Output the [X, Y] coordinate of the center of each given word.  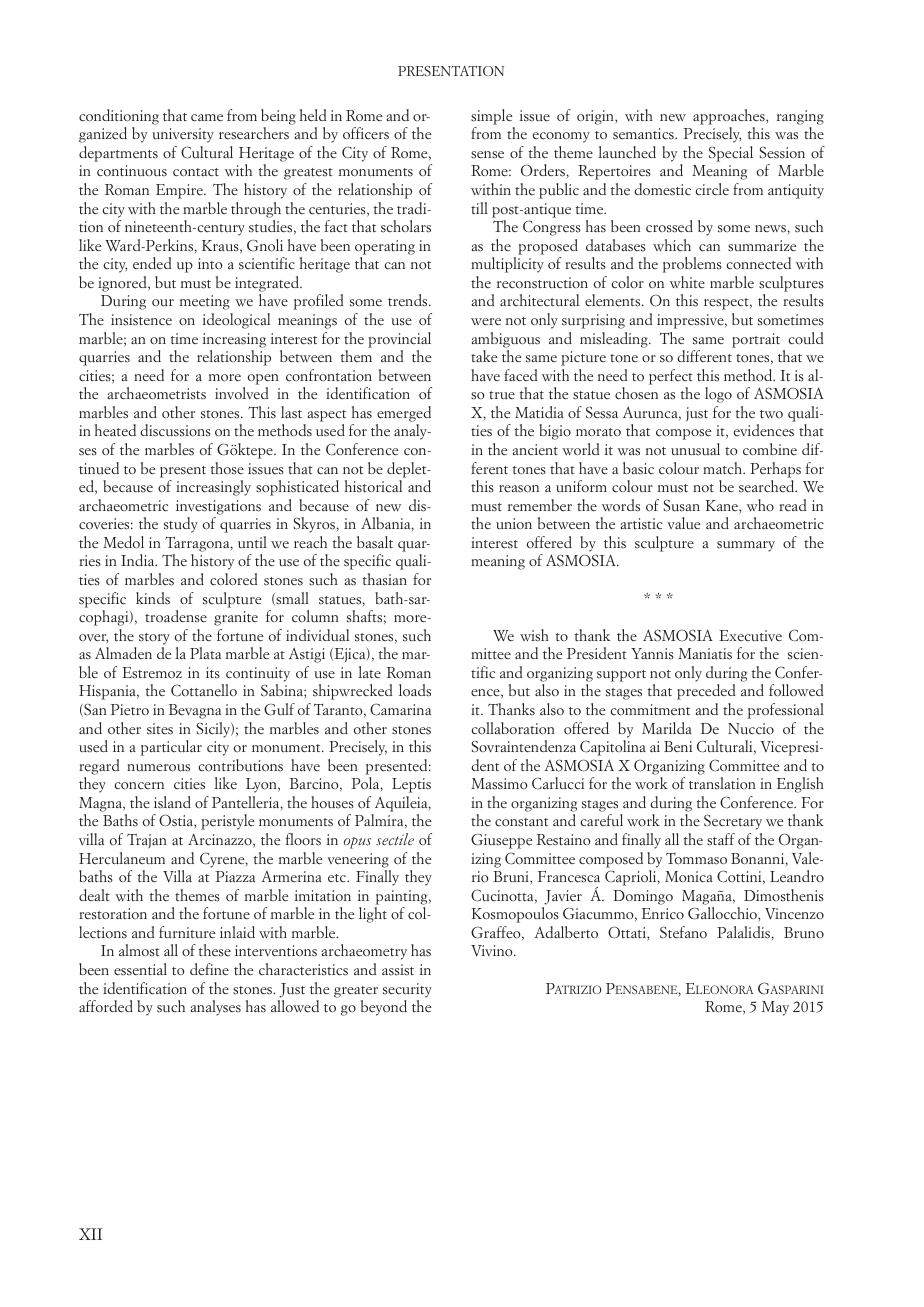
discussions [175, 430]
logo [718, 395]
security [407, 990]
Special [731, 154]
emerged [404, 414]
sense [487, 155]
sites [160, 729]
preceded [706, 692]
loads [415, 690]
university [183, 135]
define [209, 969]
